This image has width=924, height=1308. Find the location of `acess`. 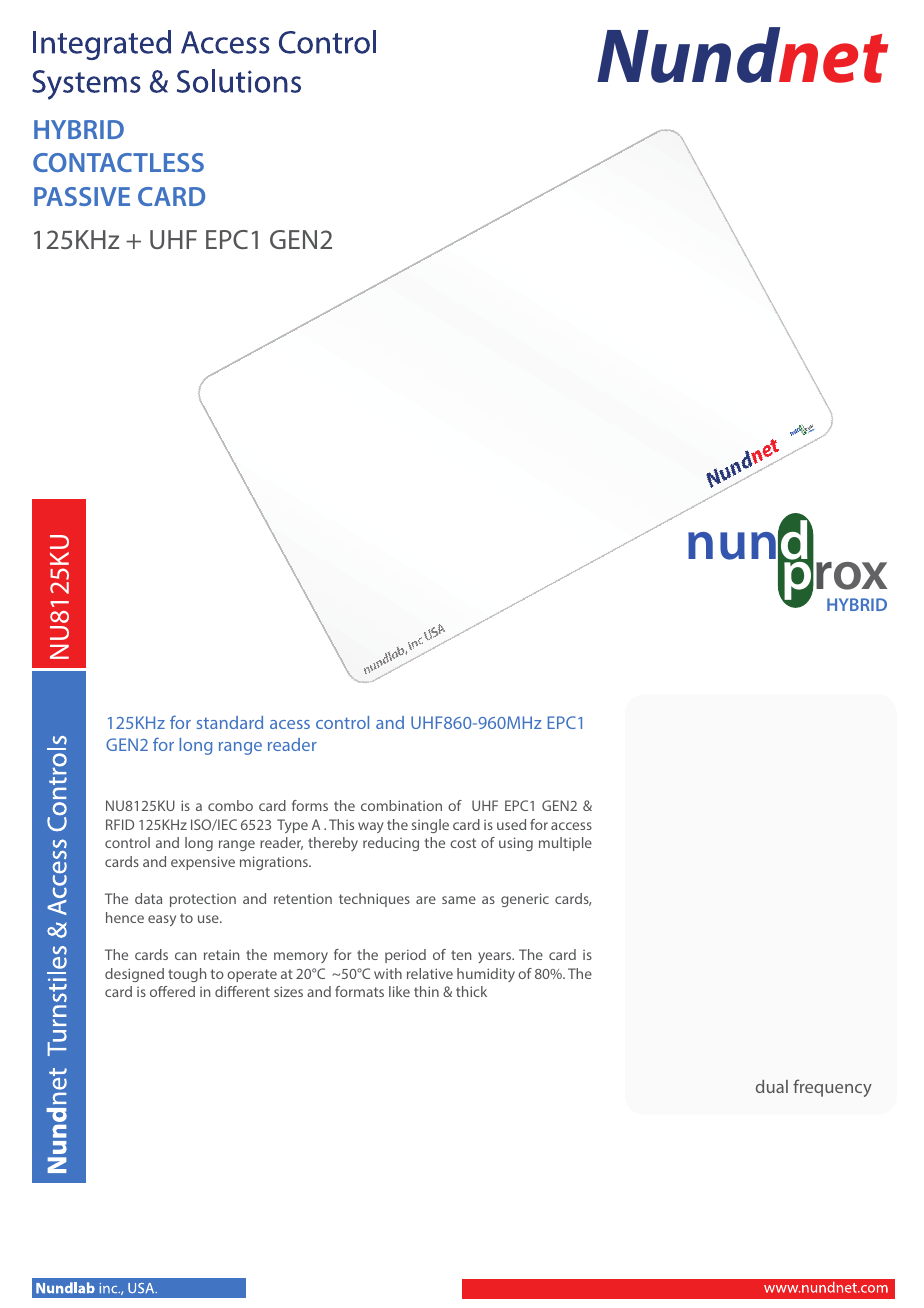

acess is located at coordinates (290, 724).
